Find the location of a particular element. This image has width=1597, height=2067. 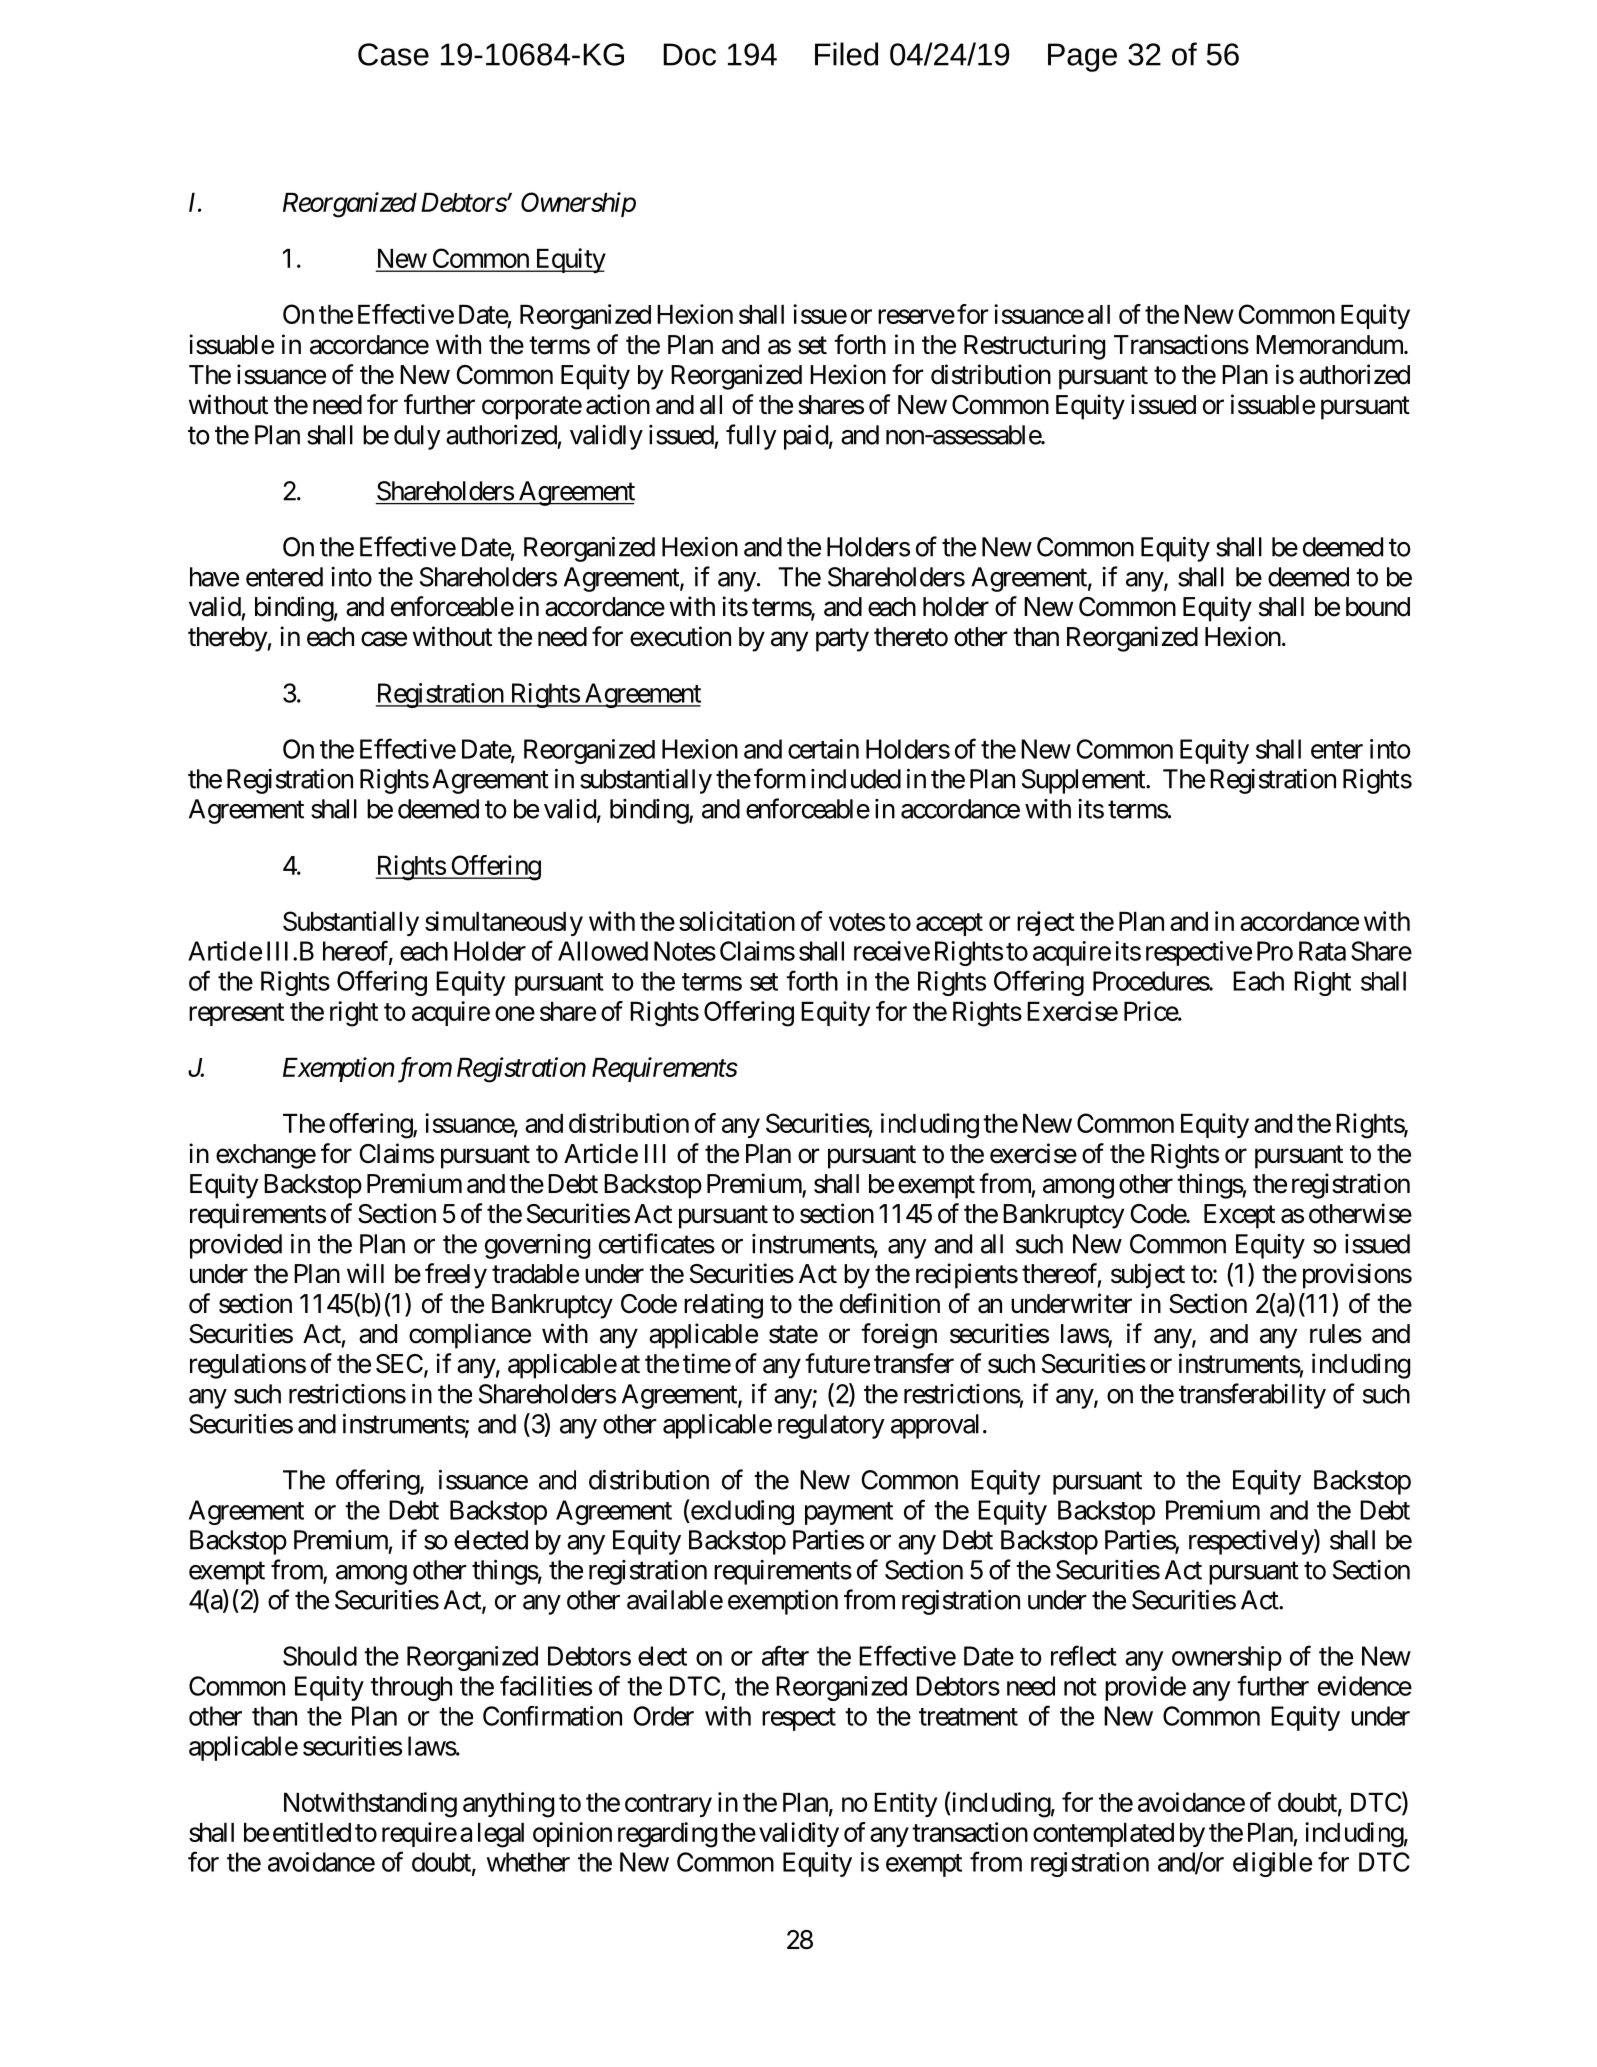

Doc is located at coordinates (690, 54).
